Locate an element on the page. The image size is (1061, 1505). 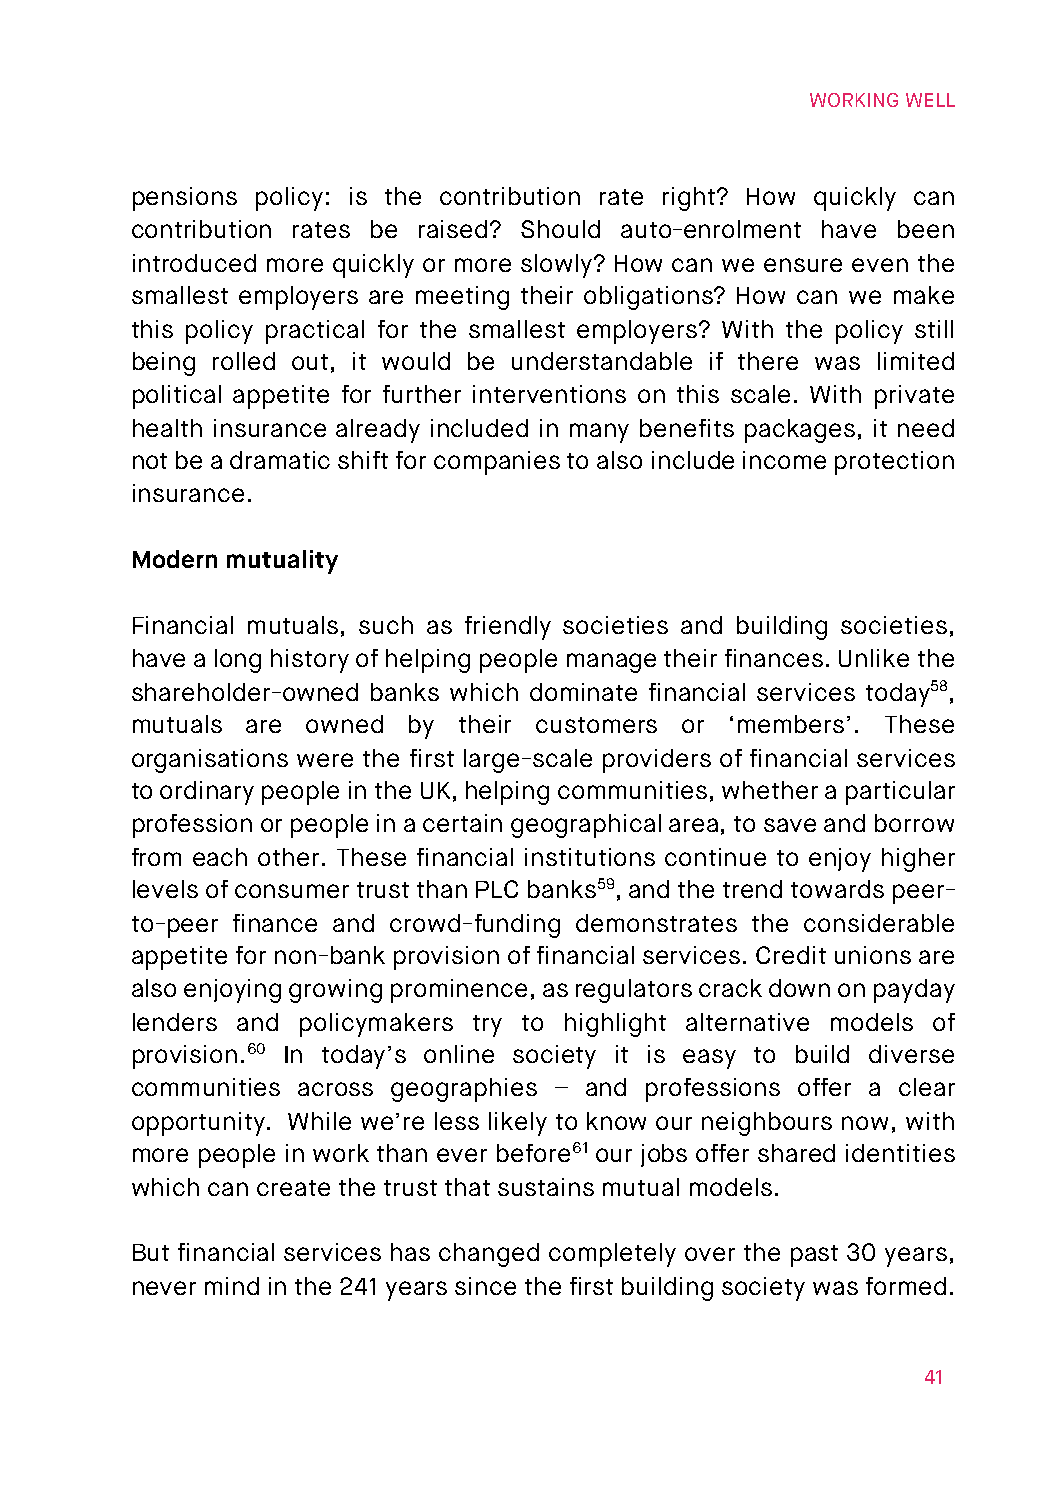
pensions is located at coordinates (185, 199).
